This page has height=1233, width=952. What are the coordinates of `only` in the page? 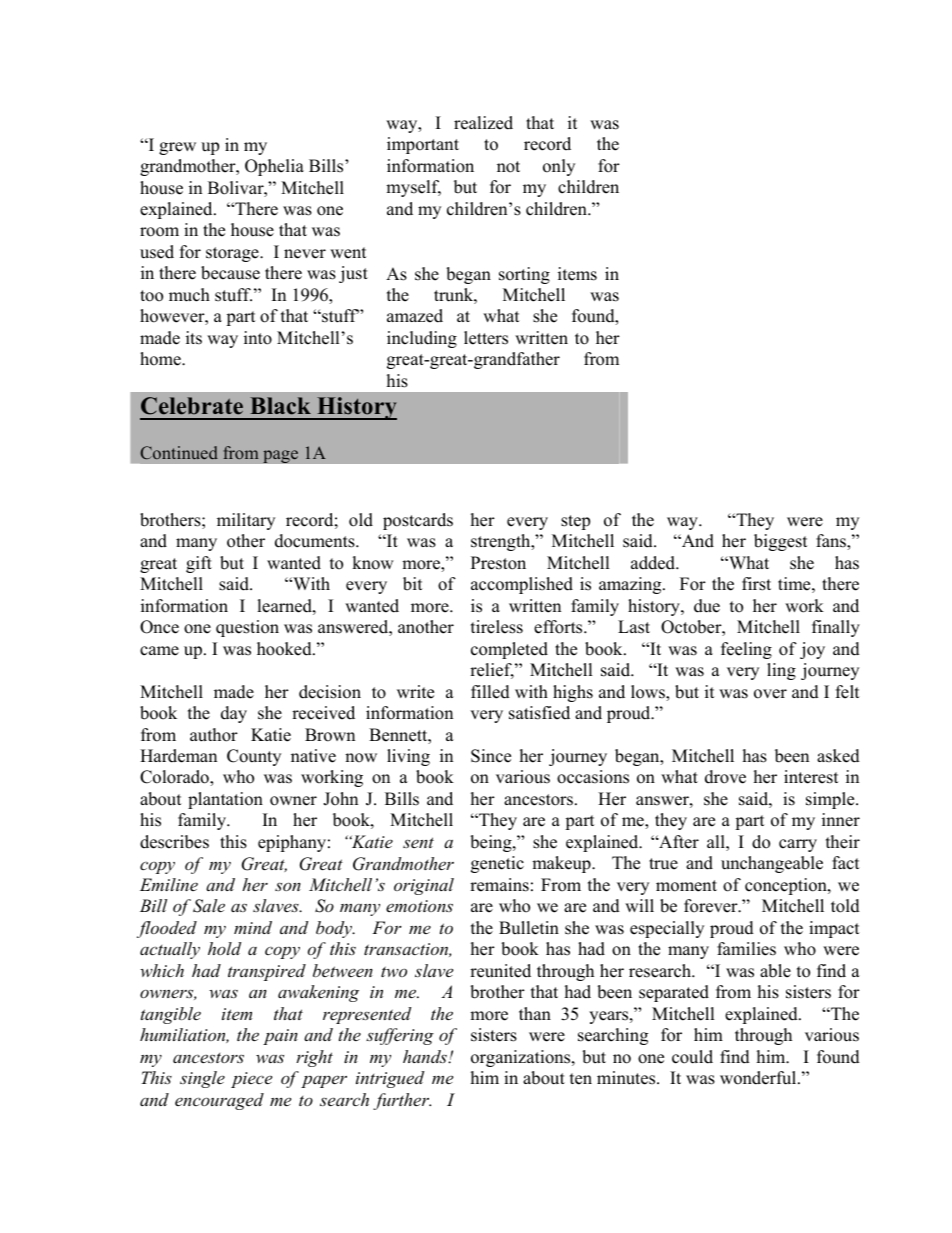 It's located at (559, 167).
